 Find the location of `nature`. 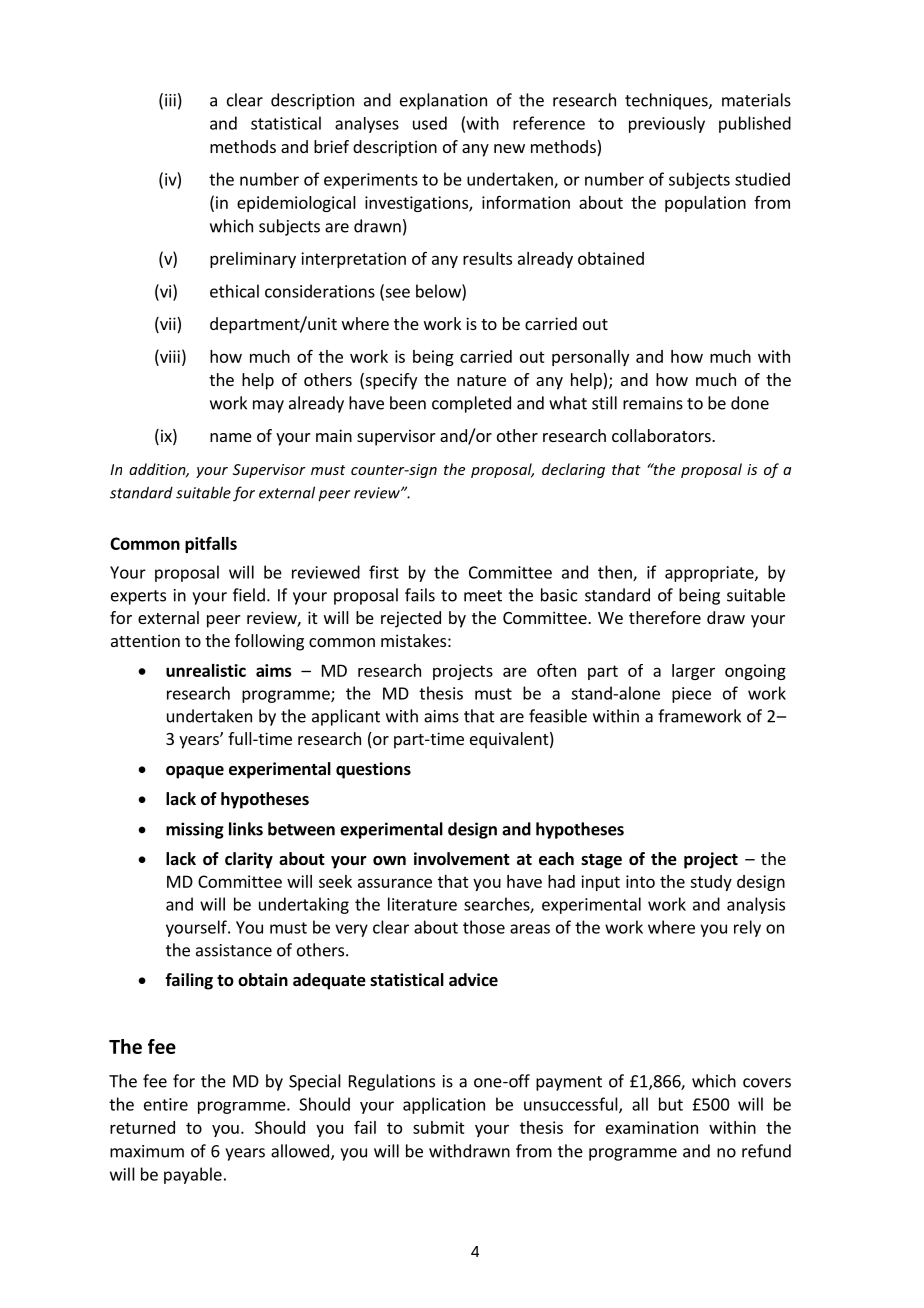

nature is located at coordinates (481, 380).
